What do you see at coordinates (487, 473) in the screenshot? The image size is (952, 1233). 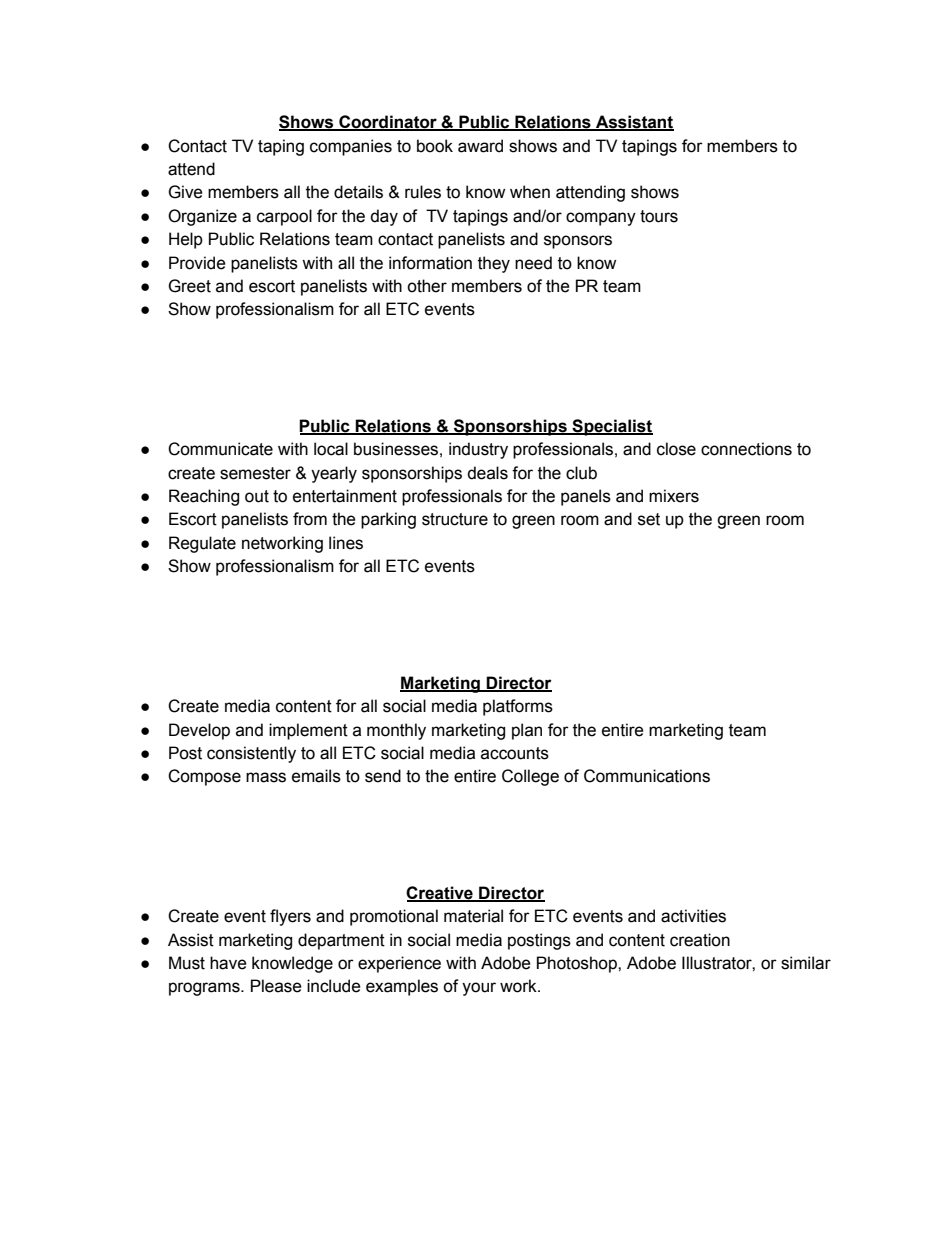 I see `deals` at bounding box center [487, 473].
